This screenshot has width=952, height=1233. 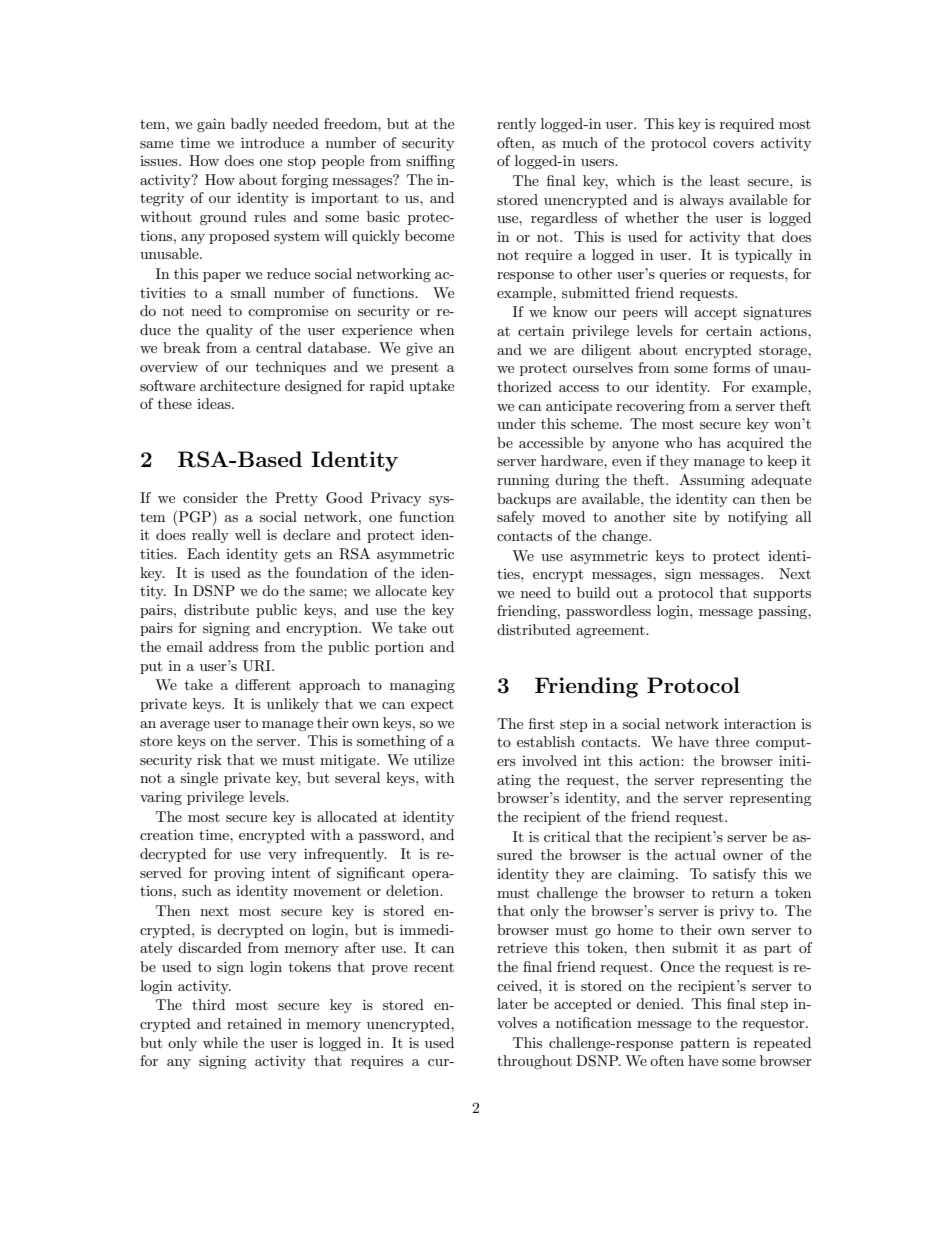 I want to click on when, so click(x=436, y=329).
